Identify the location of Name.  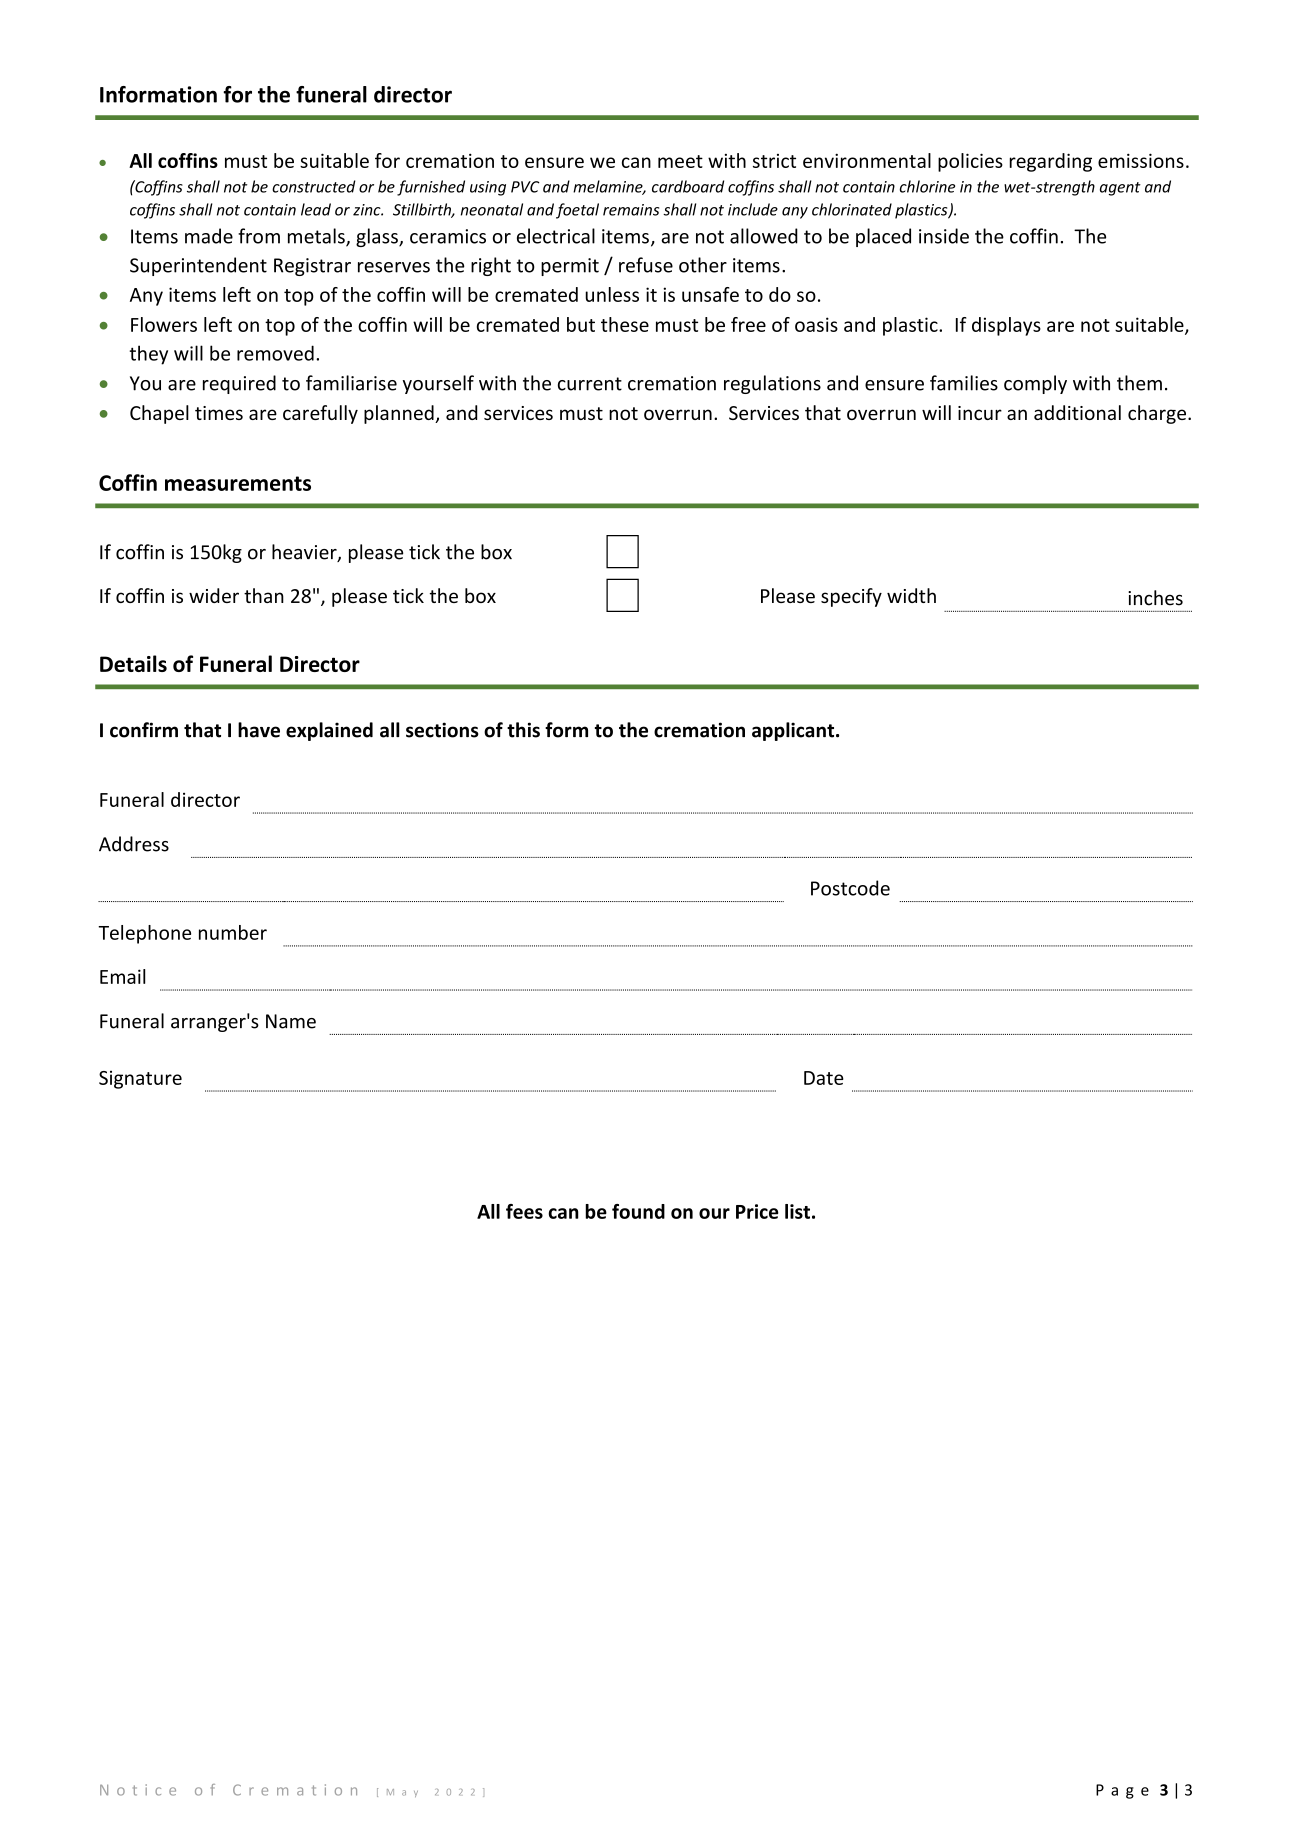
(291, 1021).
